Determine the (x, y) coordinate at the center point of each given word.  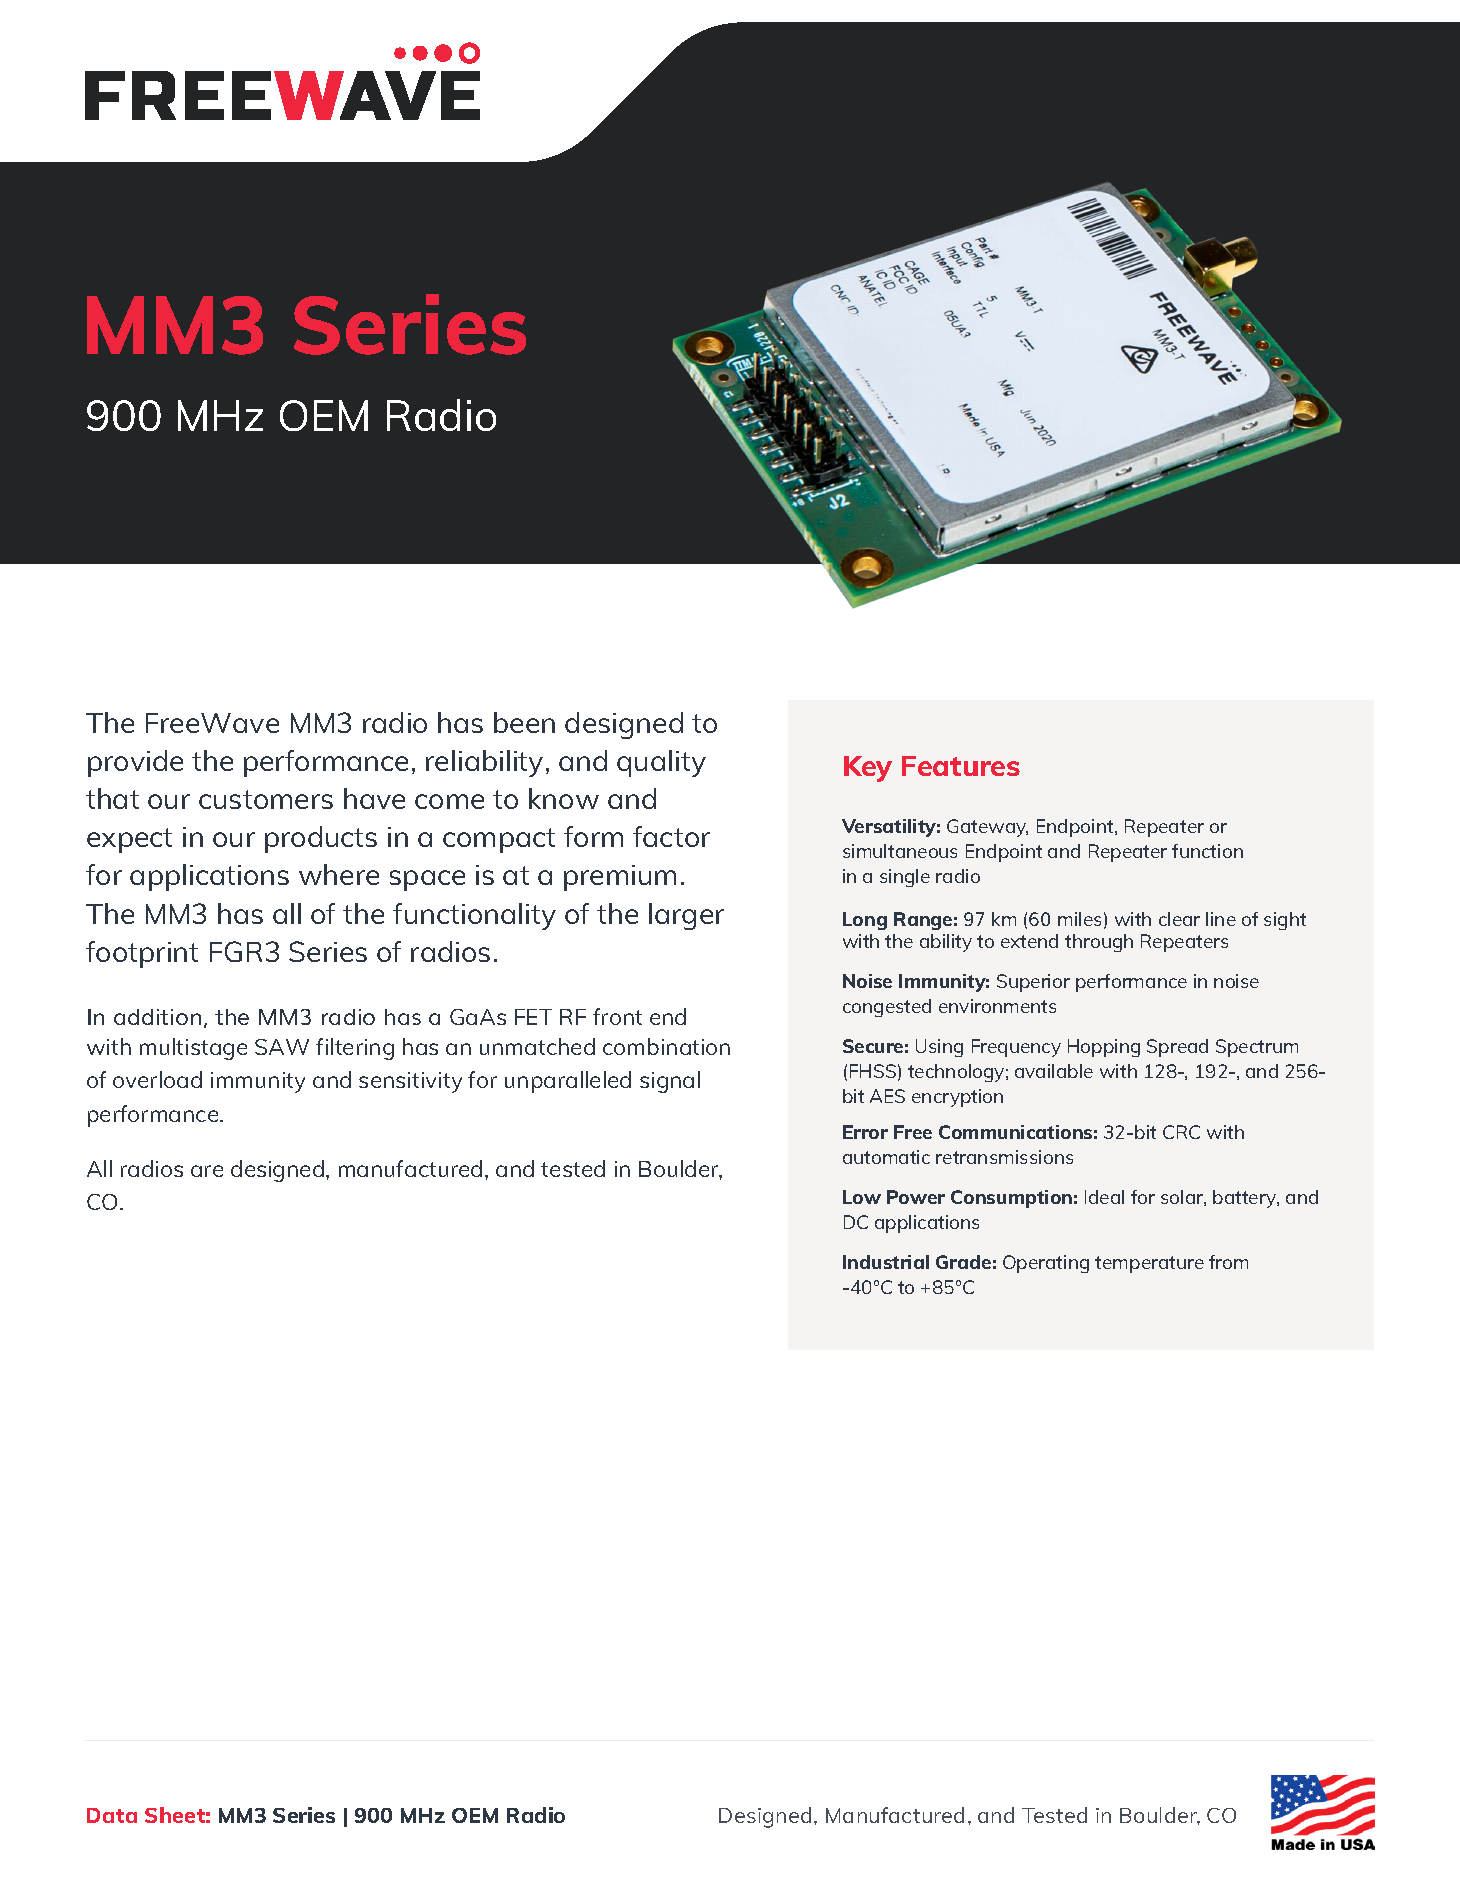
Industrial (886, 1262)
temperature (1149, 1264)
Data (112, 1815)
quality (661, 763)
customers (266, 799)
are (207, 1171)
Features (961, 766)
